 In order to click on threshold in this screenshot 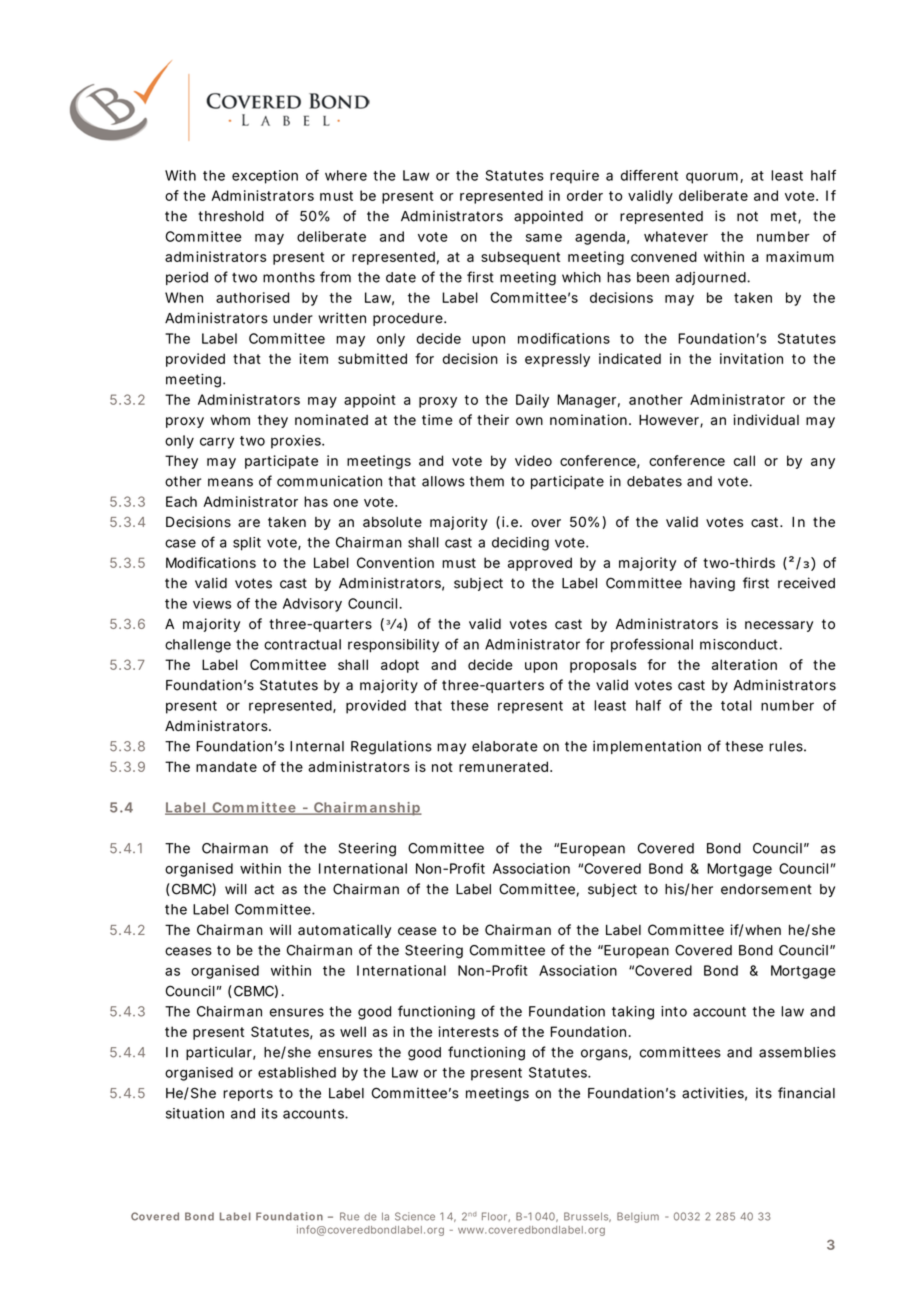, I will do `click(231, 216)`.
